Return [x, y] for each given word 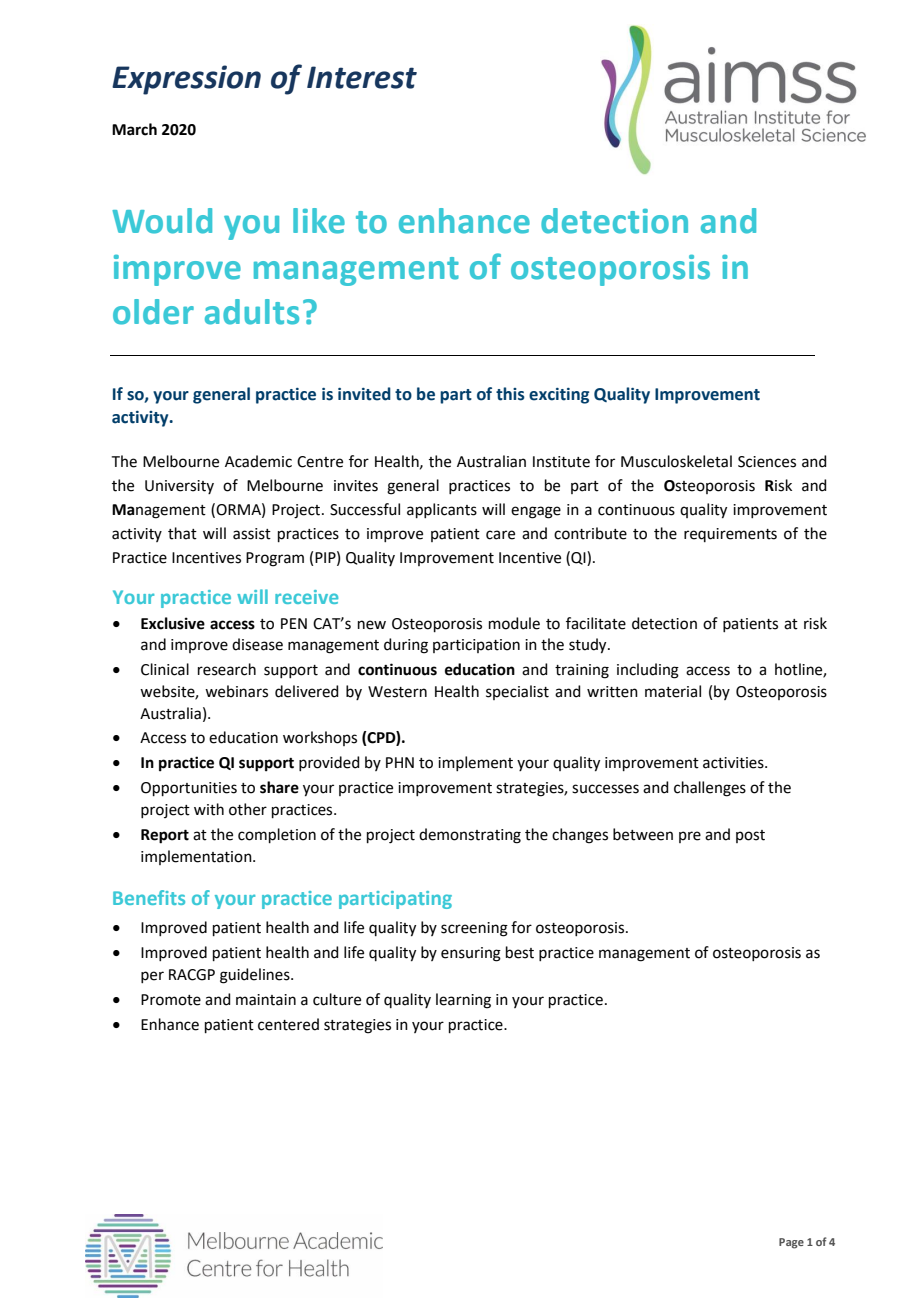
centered [288, 1024]
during [406, 646]
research [227, 669]
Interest [362, 77]
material [673, 691]
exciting [559, 396]
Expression [186, 80]
